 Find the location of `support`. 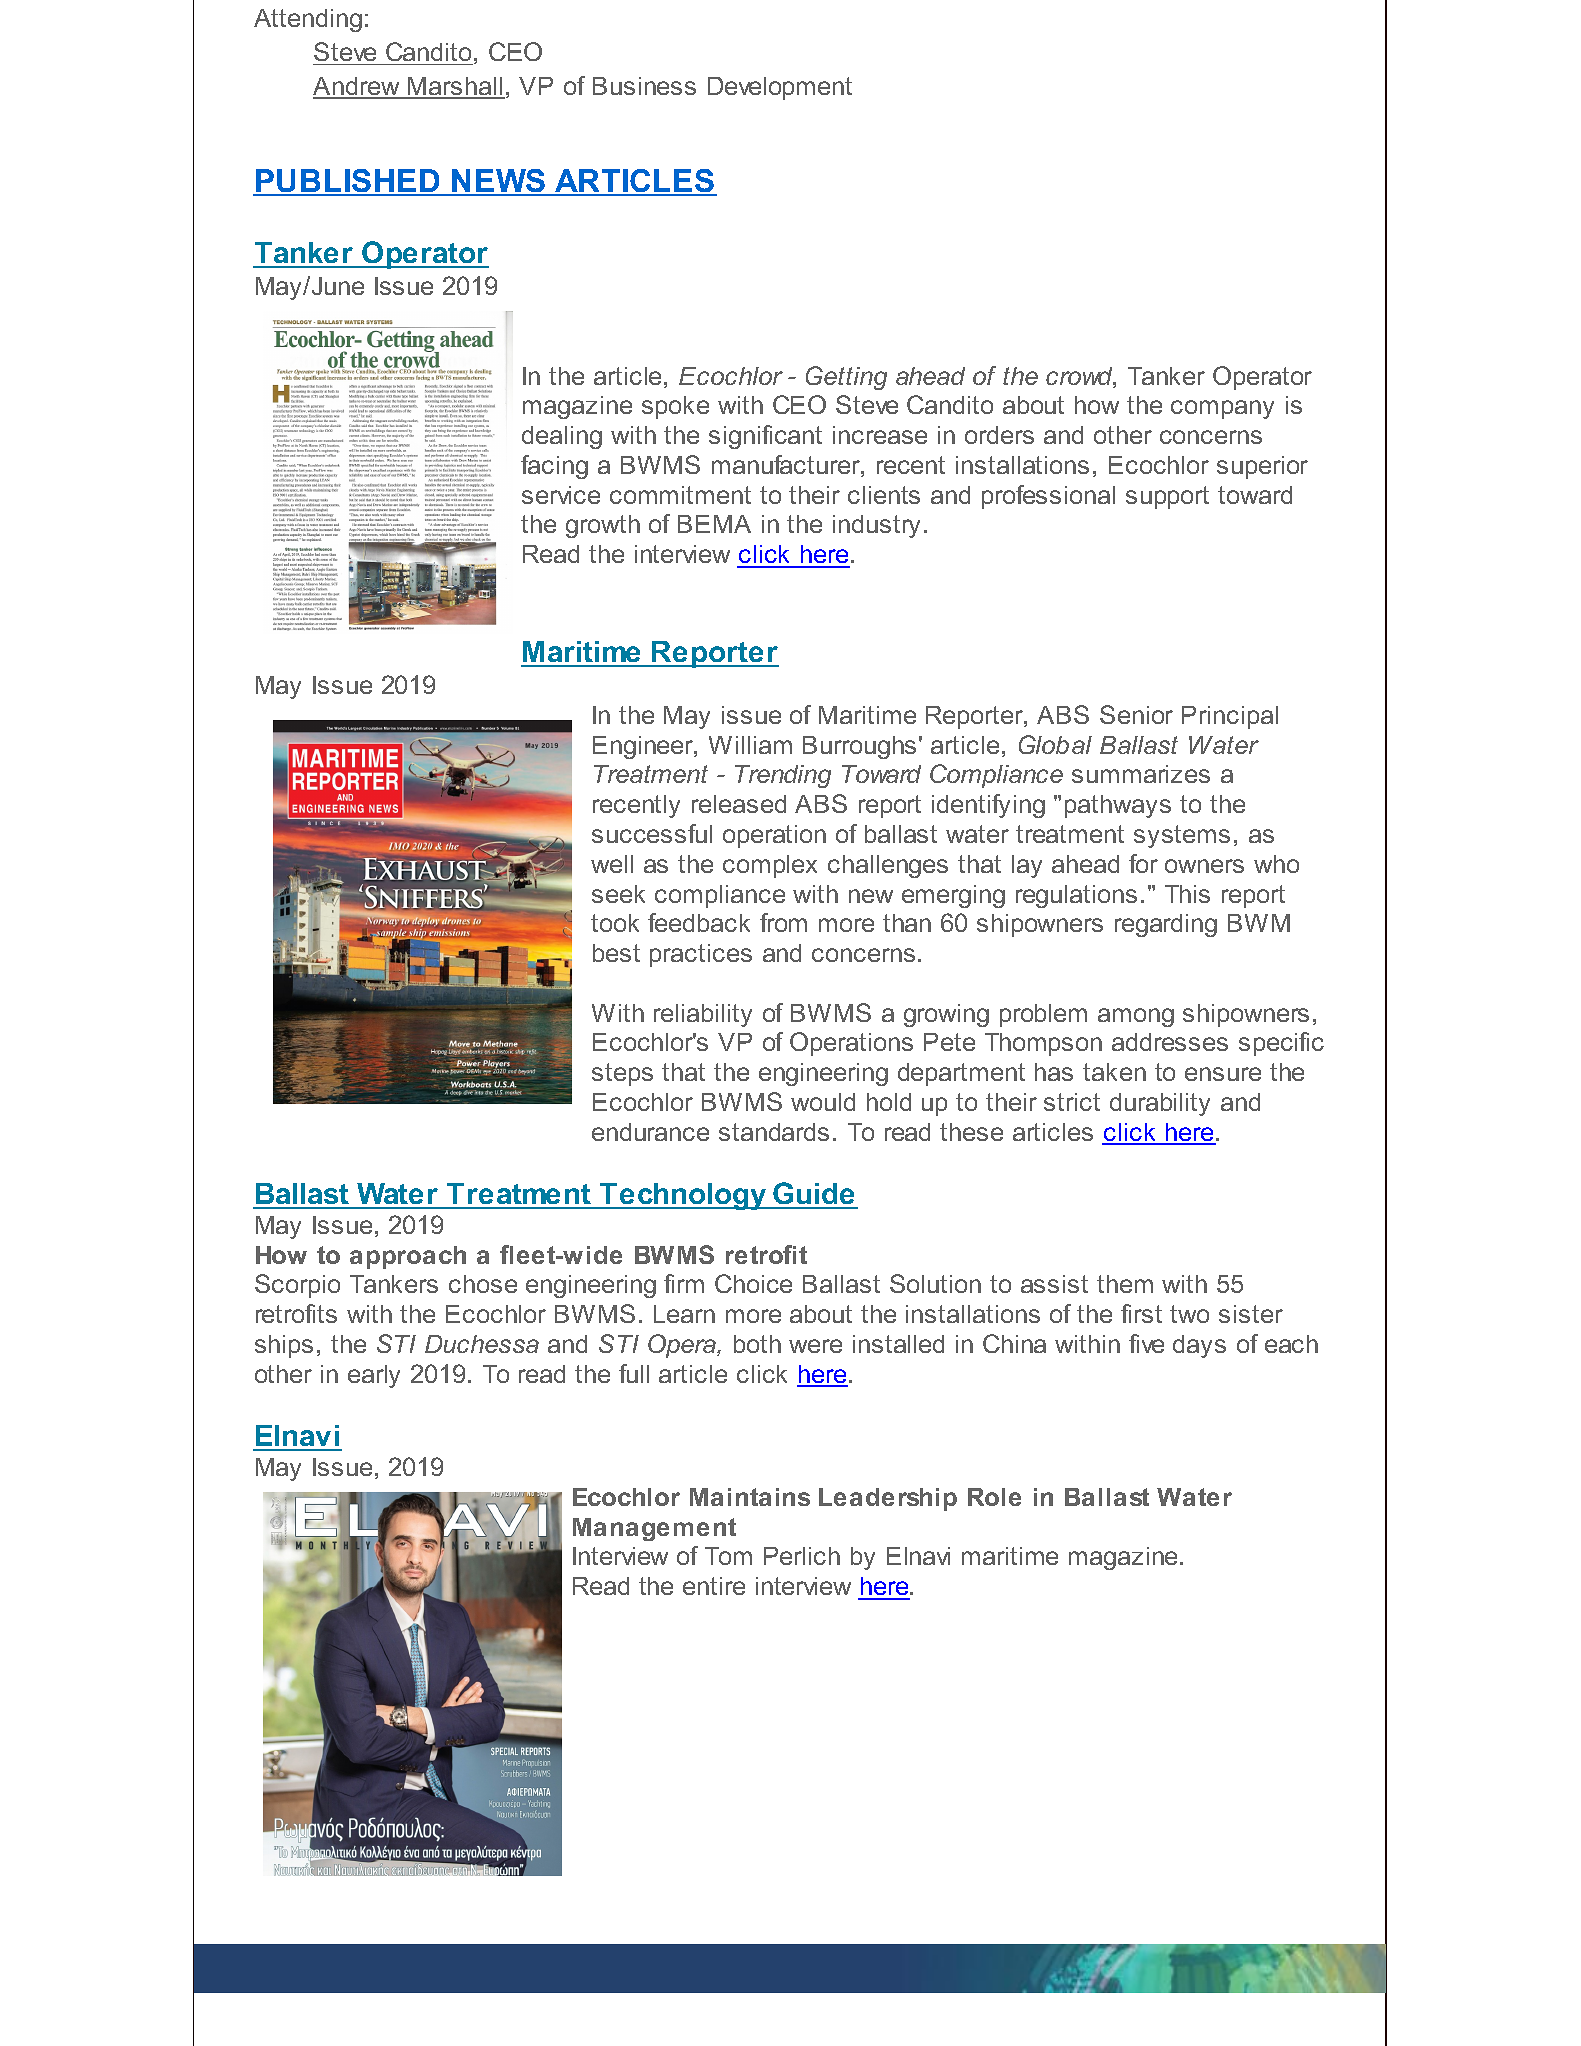

support is located at coordinates (1167, 497).
